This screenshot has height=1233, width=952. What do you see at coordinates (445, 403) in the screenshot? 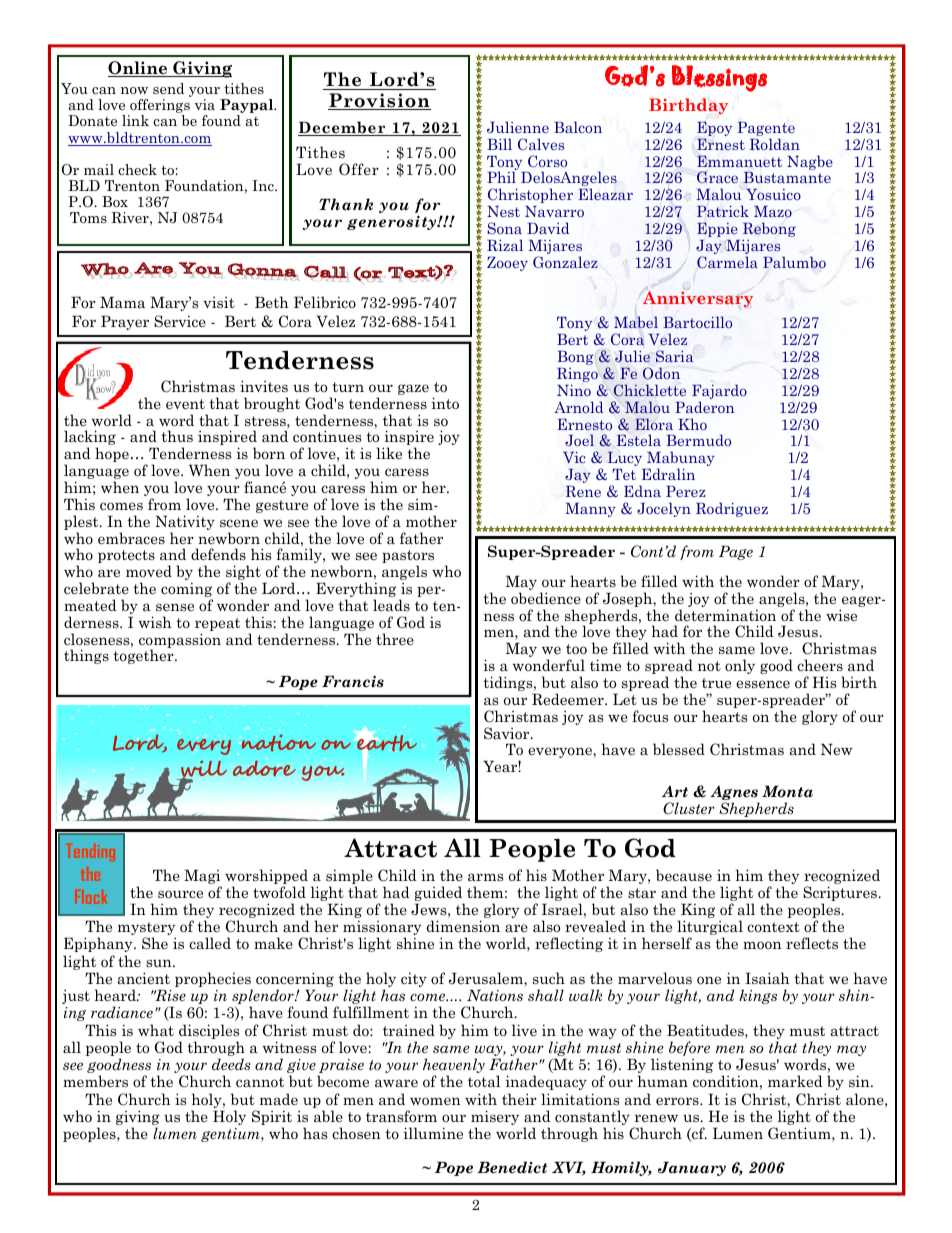
I see `into` at bounding box center [445, 403].
